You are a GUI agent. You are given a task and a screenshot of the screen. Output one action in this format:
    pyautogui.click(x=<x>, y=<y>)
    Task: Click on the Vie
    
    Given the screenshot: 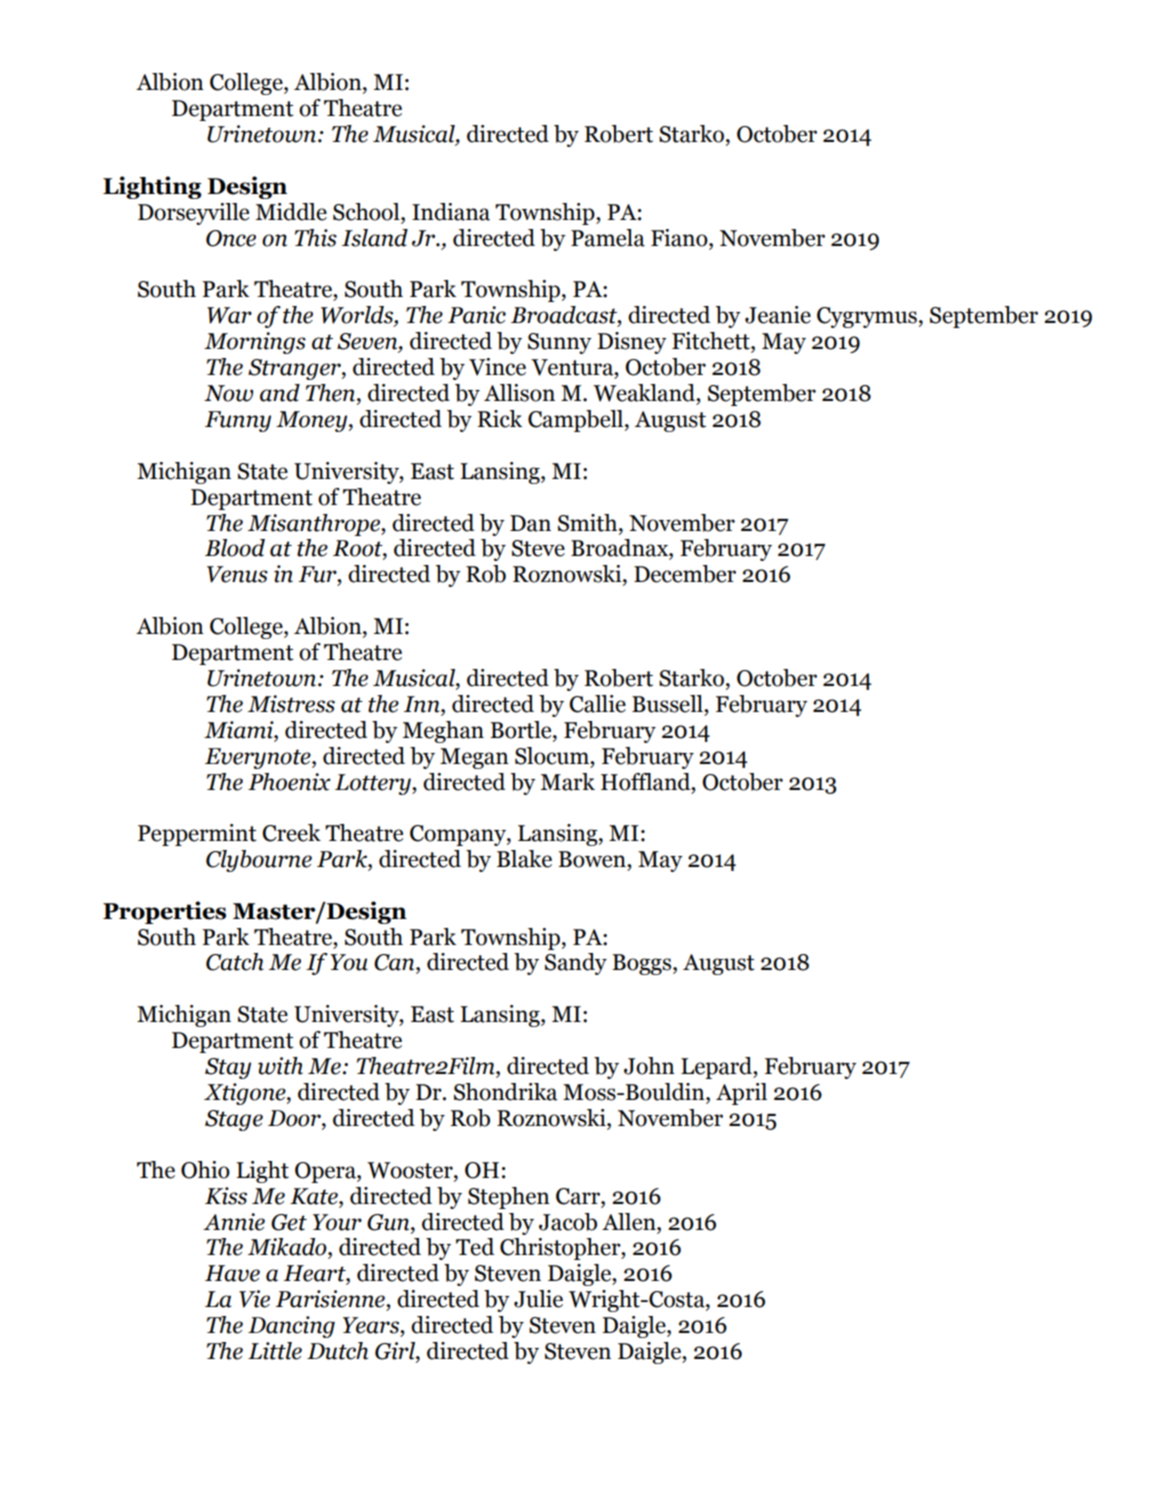 What is the action you would take?
    pyautogui.click(x=254, y=1299)
